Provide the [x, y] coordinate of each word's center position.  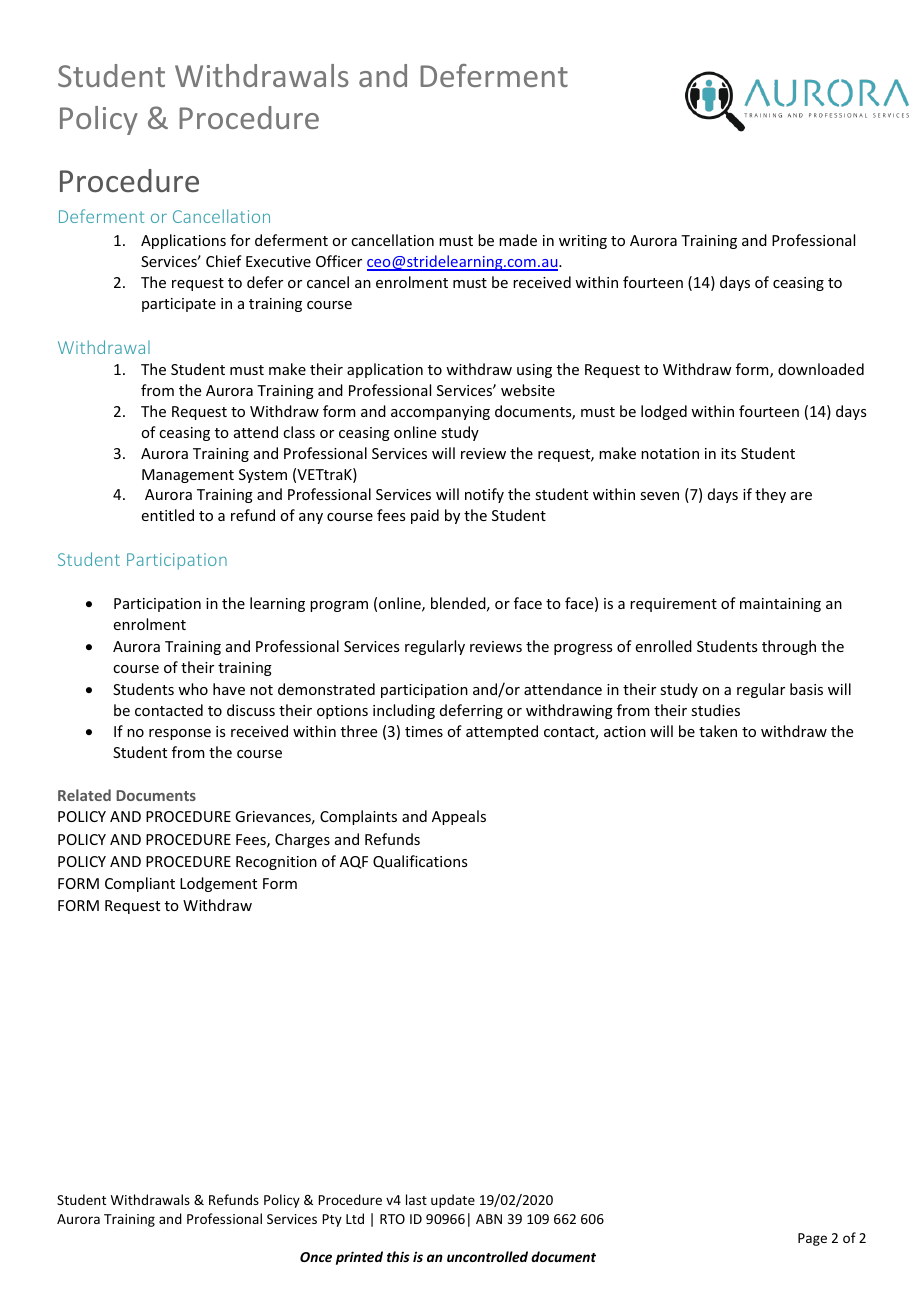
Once [316, 1257]
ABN [489, 1219]
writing [583, 242]
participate [179, 305]
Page [812, 1239]
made [518, 240]
